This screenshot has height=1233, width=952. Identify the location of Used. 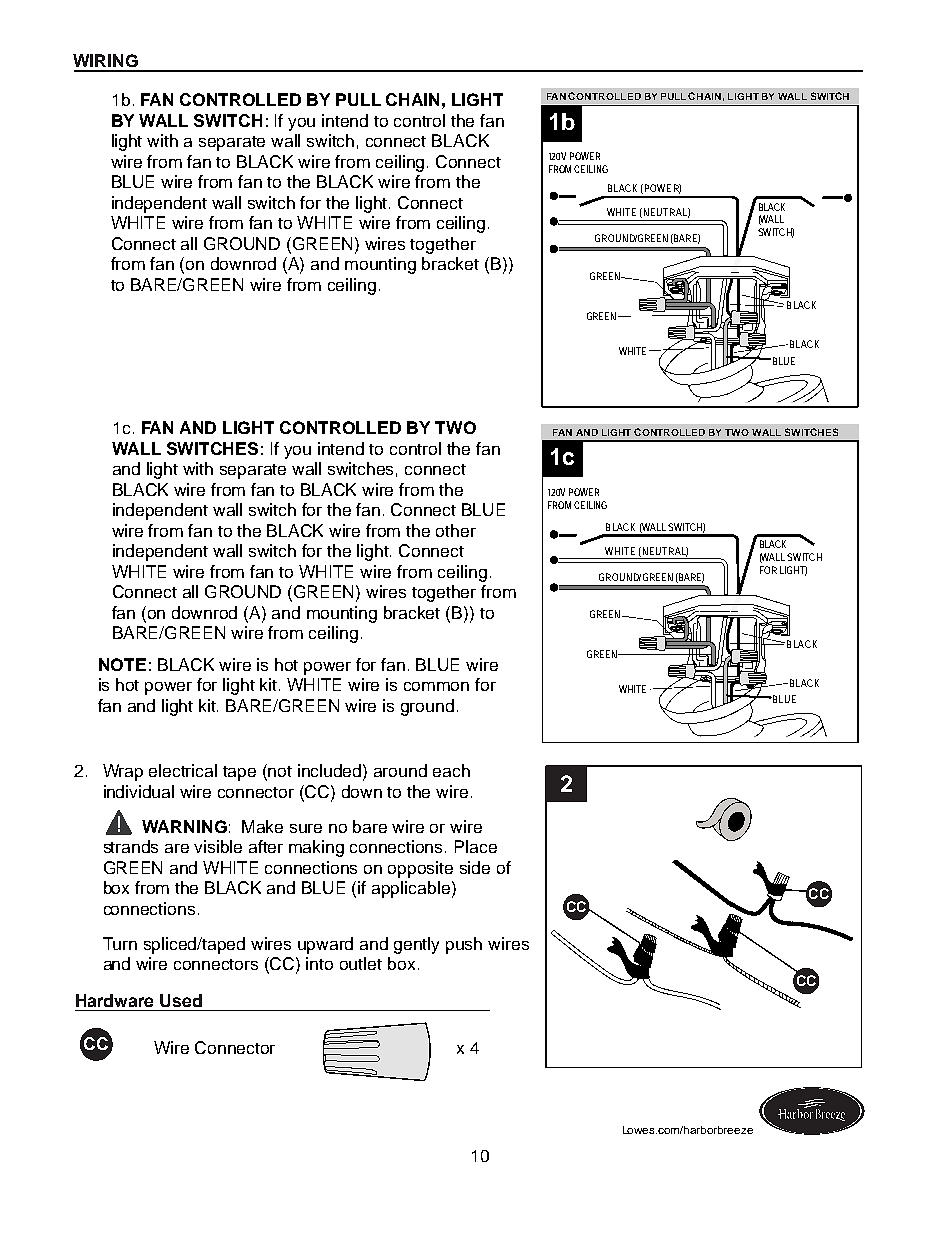
(181, 1000).
